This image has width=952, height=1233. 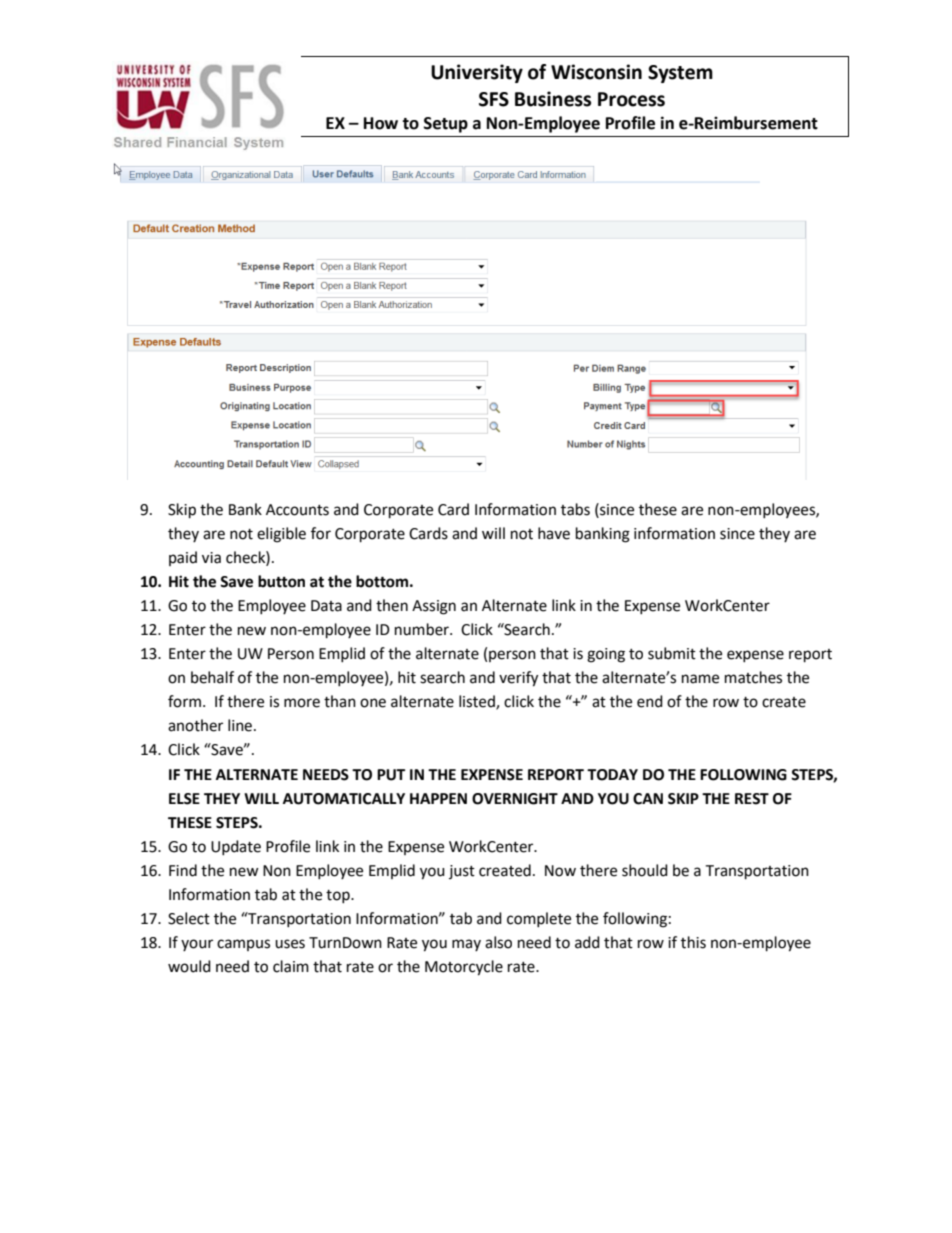 I want to click on How, so click(x=381, y=123).
